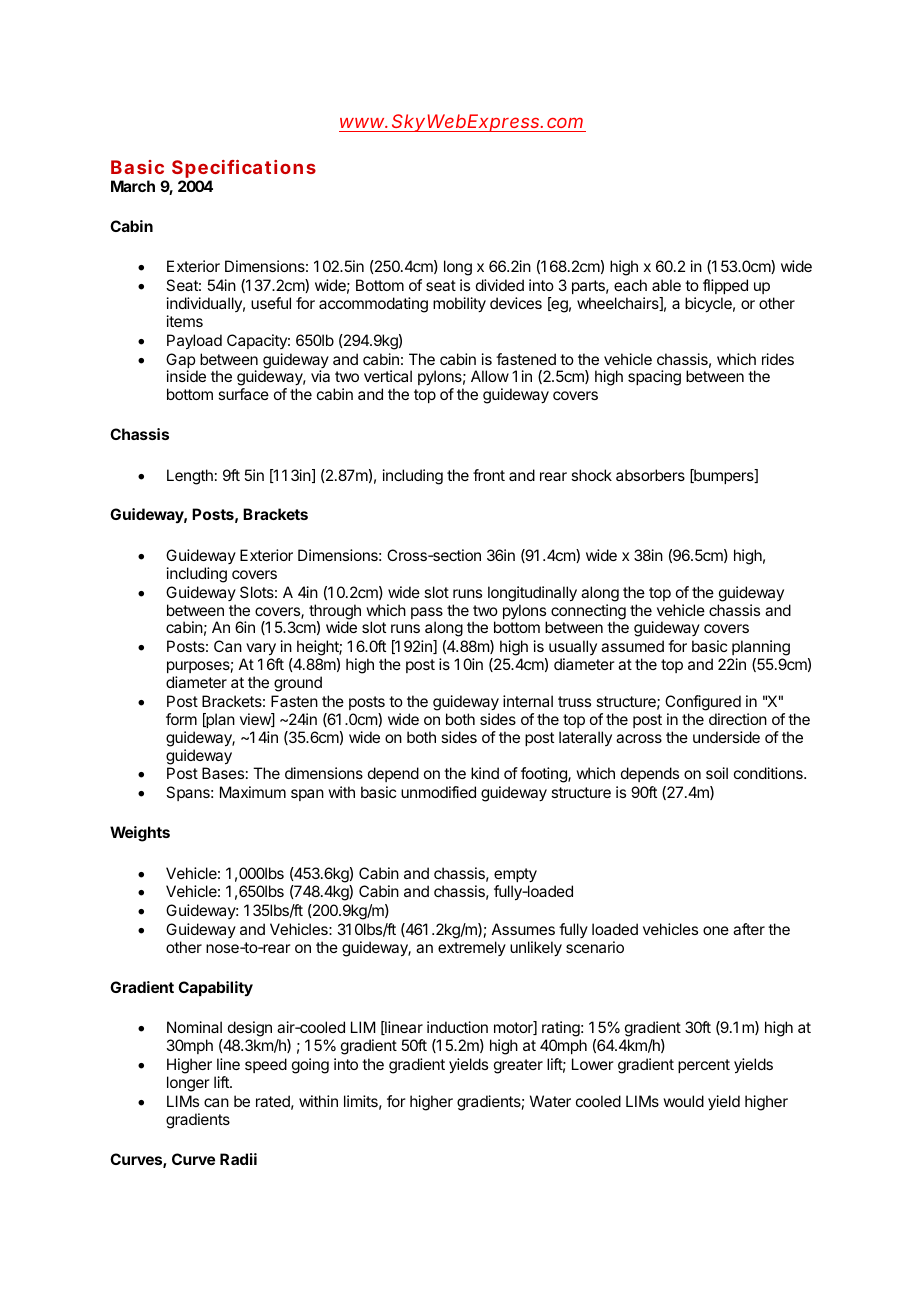 This document has width=924, height=1308. Describe the element at coordinates (238, 1159) in the document. I see `Radii` at that location.
